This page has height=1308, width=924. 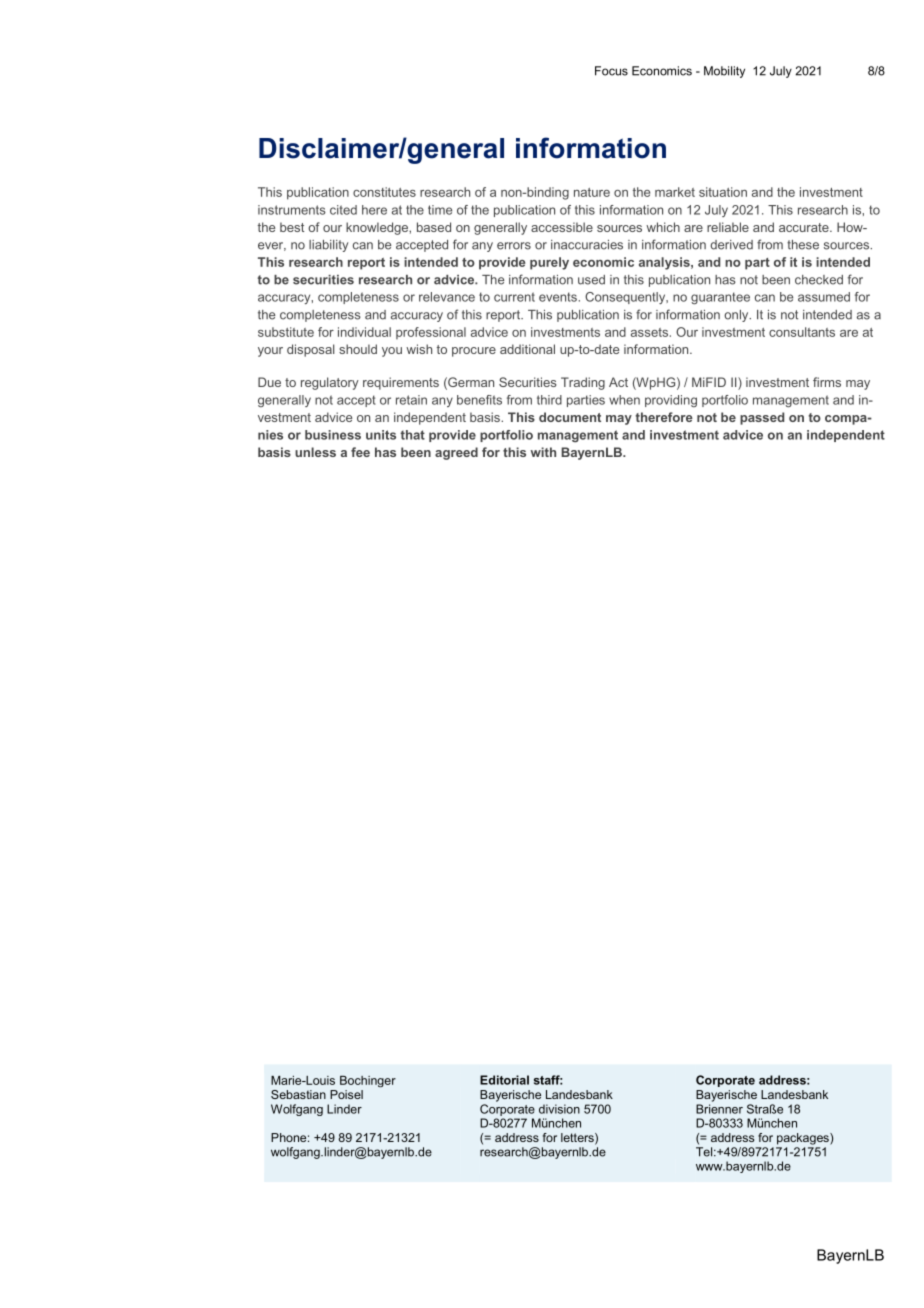 I want to click on only, so click(x=737, y=316).
